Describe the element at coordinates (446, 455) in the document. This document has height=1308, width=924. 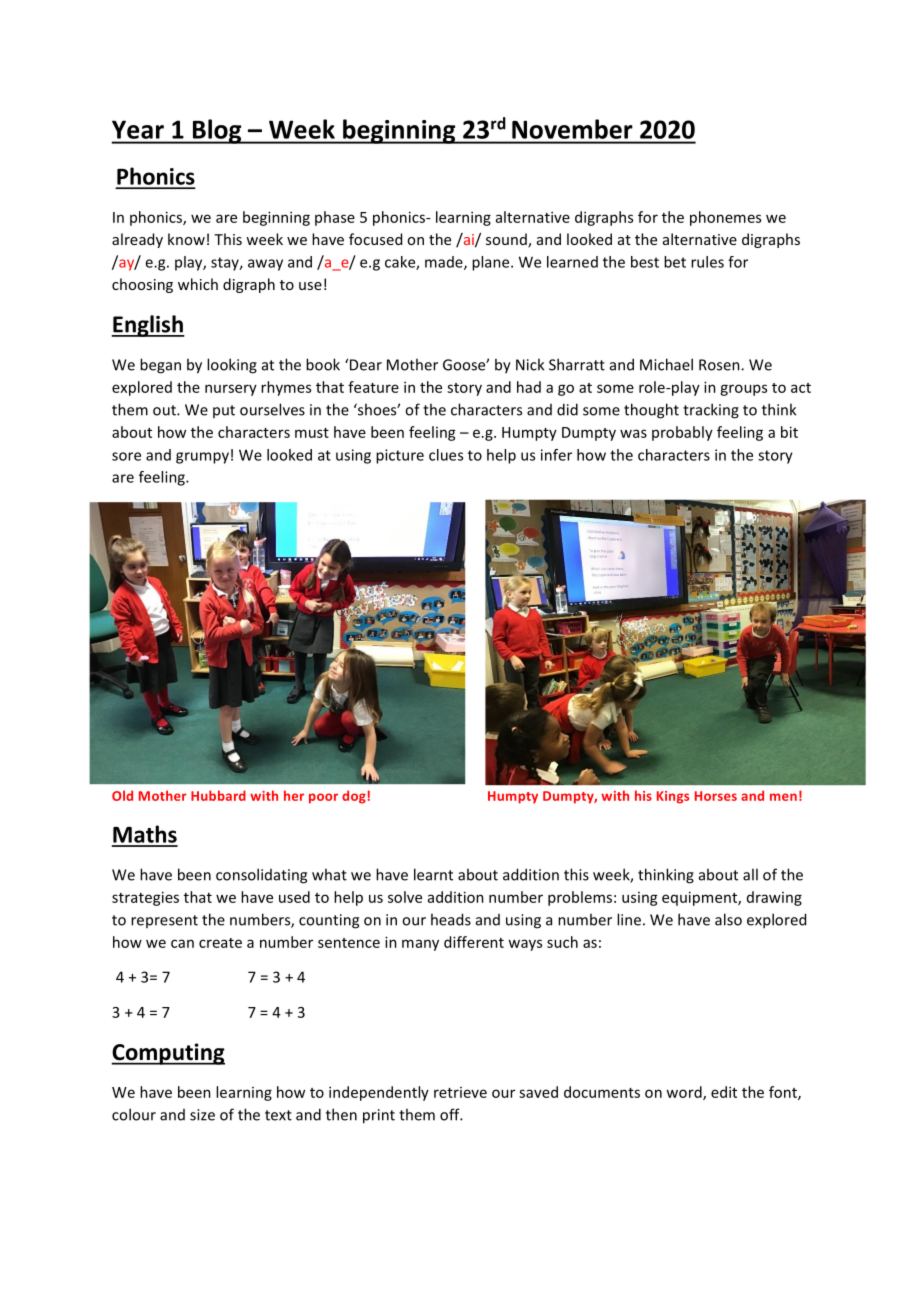
I see `clues` at that location.
